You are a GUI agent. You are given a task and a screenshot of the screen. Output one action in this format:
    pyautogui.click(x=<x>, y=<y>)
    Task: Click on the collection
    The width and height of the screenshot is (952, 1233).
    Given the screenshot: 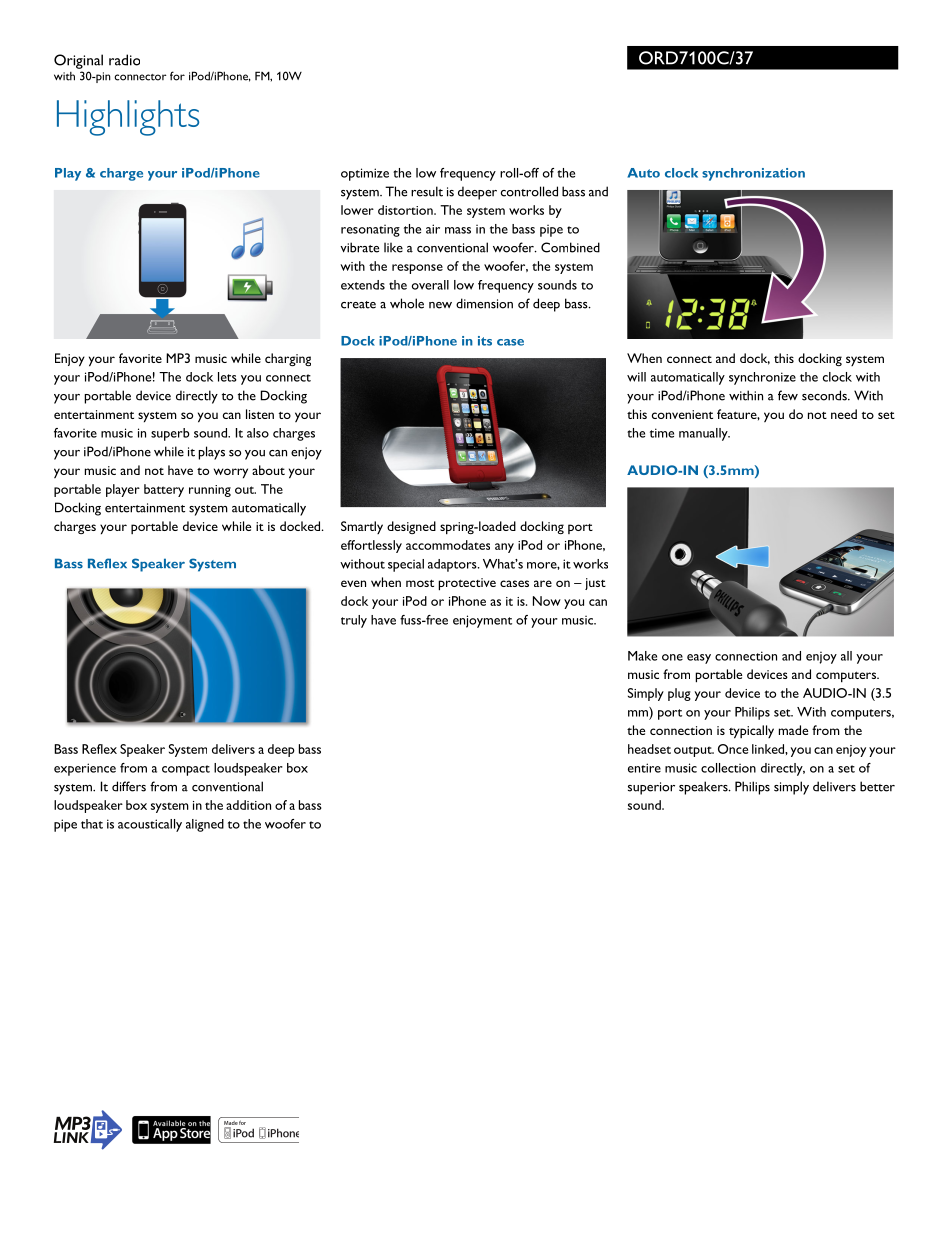 What is the action you would take?
    pyautogui.click(x=728, y=768)
